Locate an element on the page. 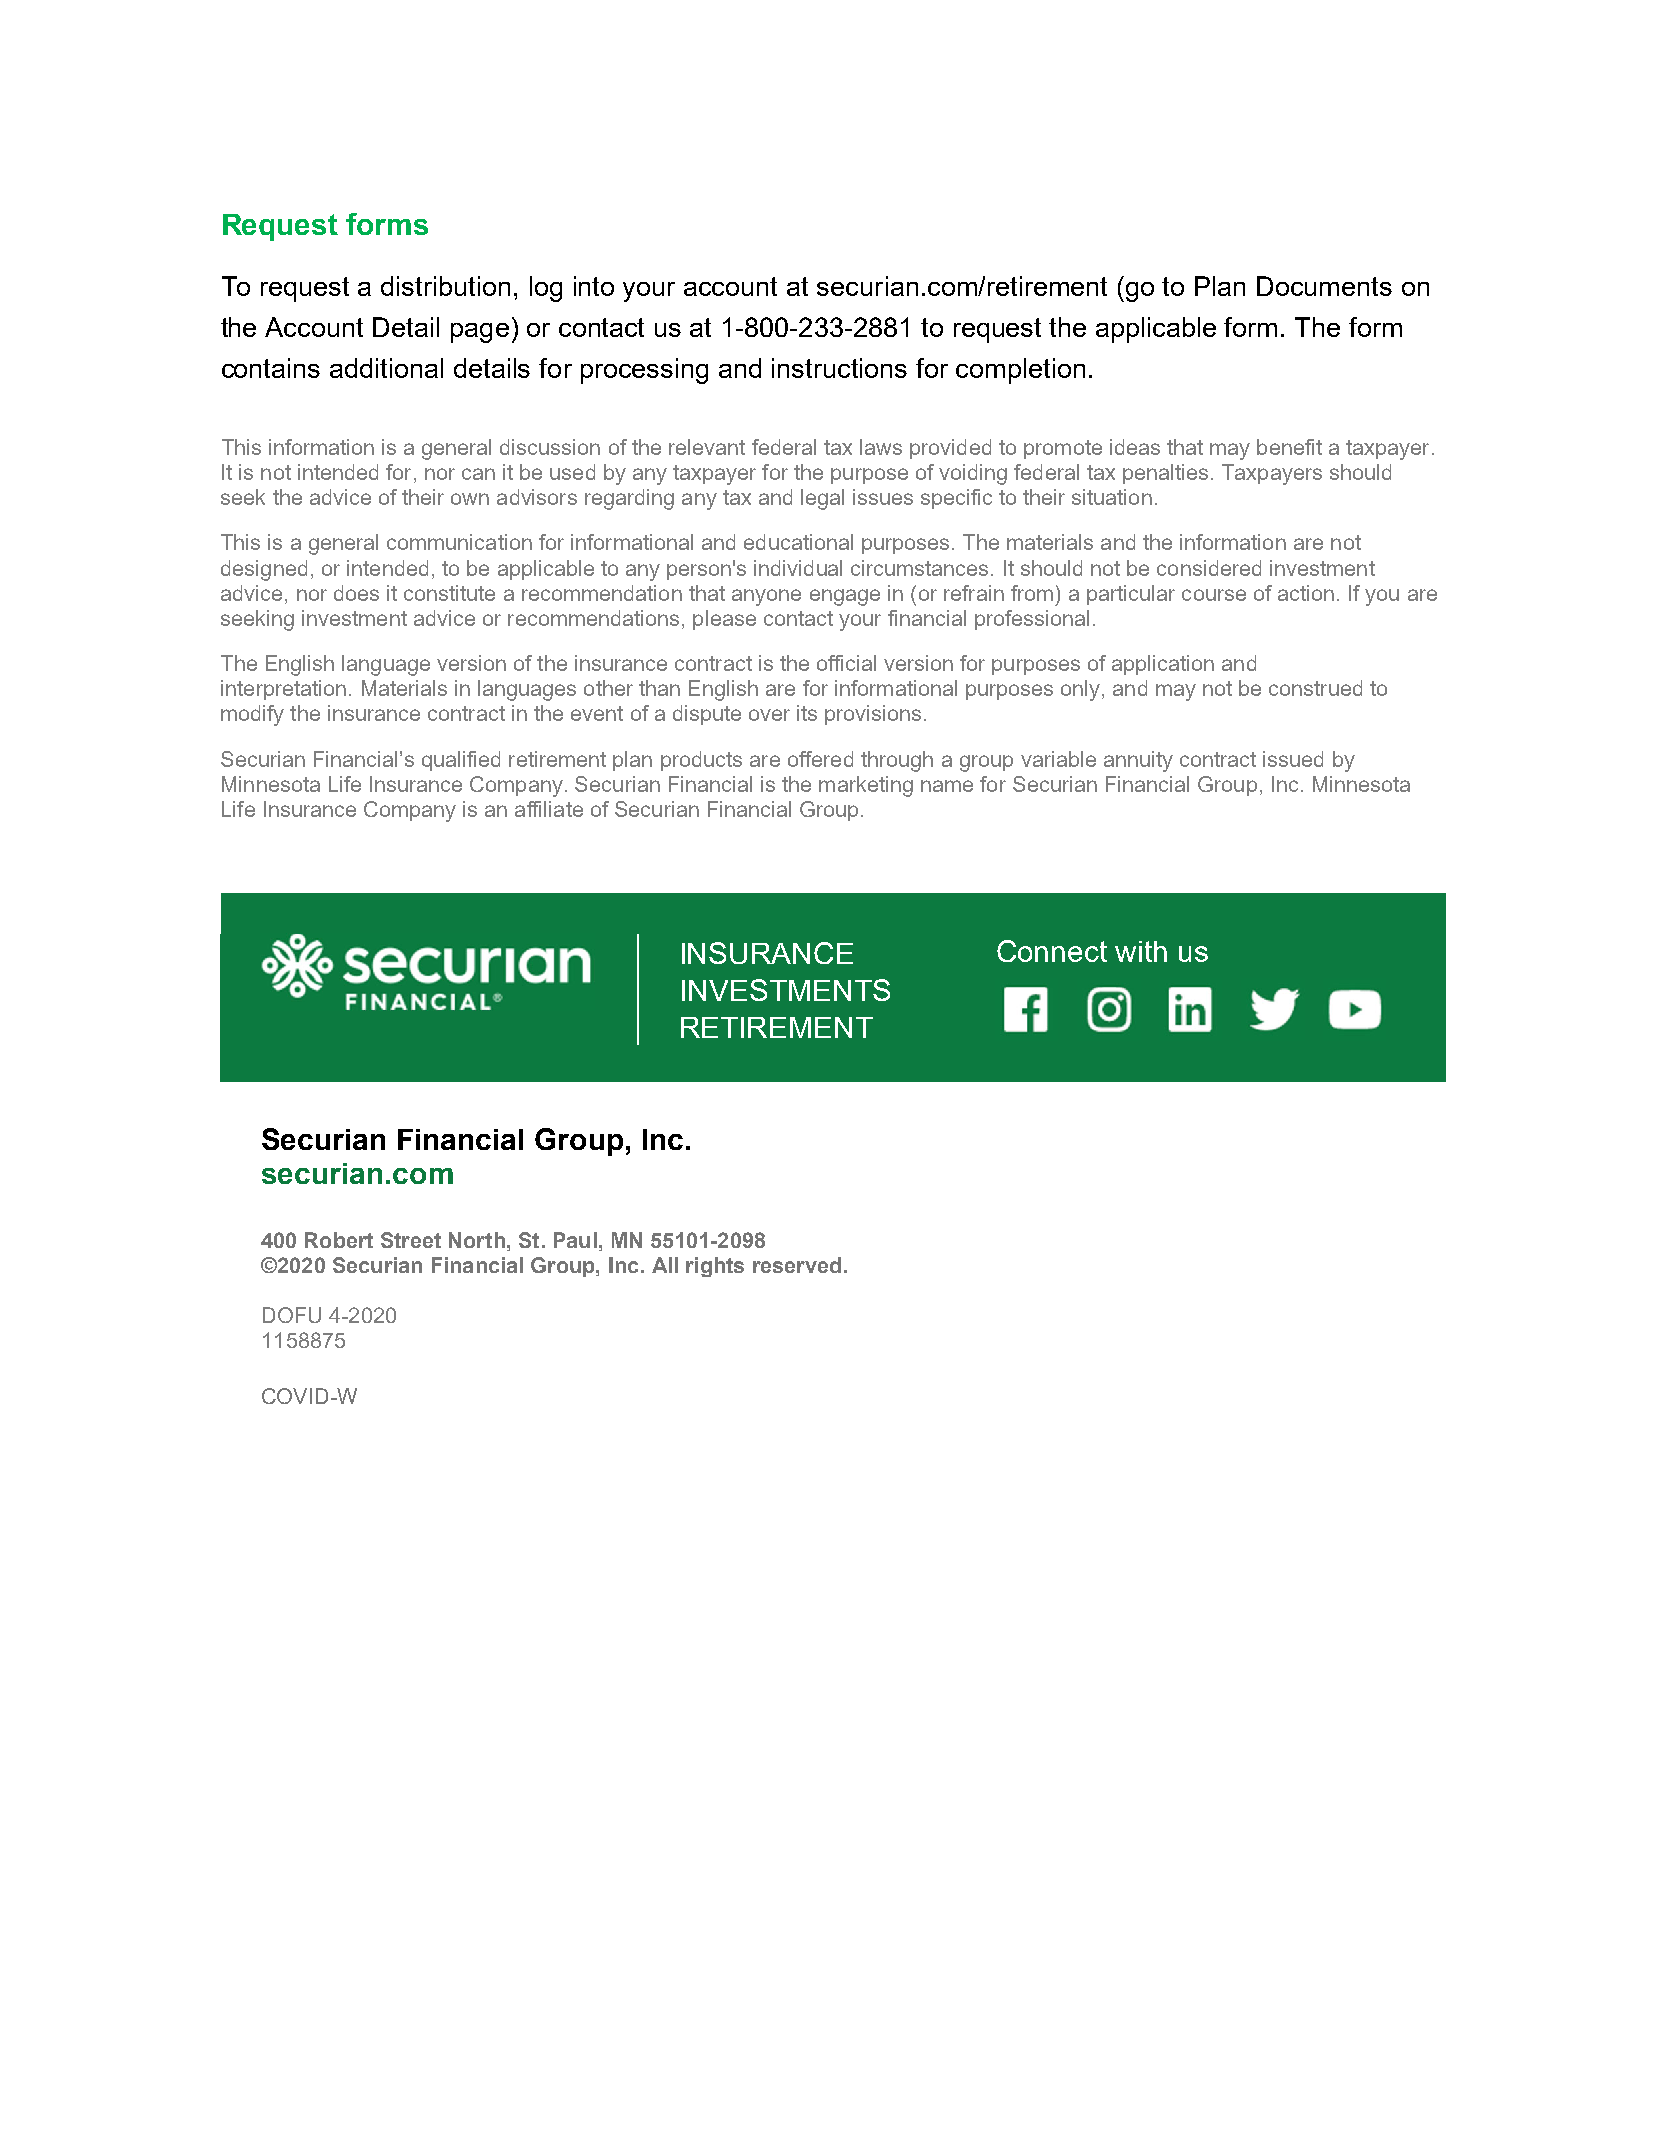 This page has height=2156, width=1666. instructions is located at coordinates (839, 368).
